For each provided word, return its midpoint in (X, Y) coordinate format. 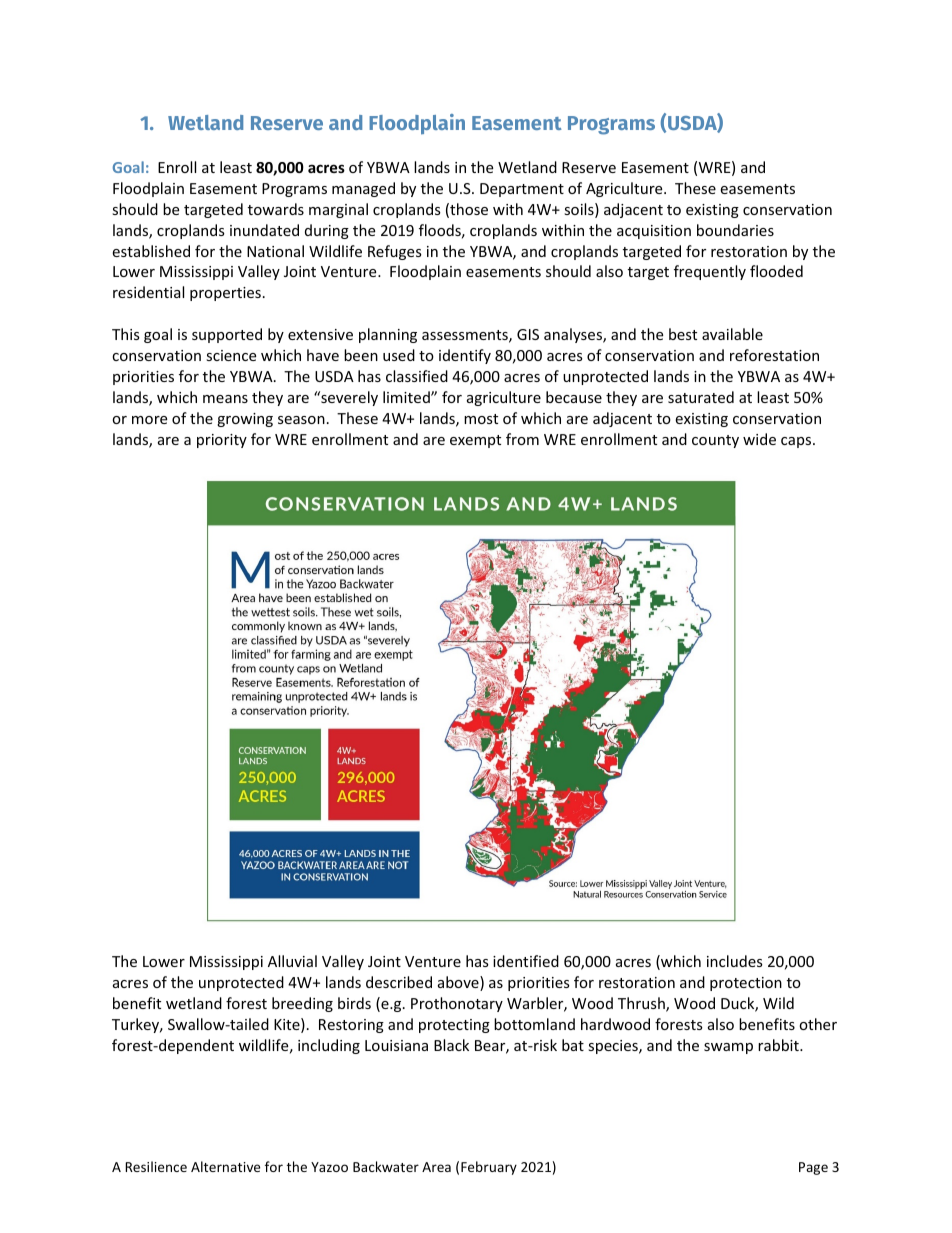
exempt (475, 441)
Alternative (225, 1166)
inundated (264, 230)
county (715, 441)
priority (222, 441)
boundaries (735, 230)
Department (522, 190)
